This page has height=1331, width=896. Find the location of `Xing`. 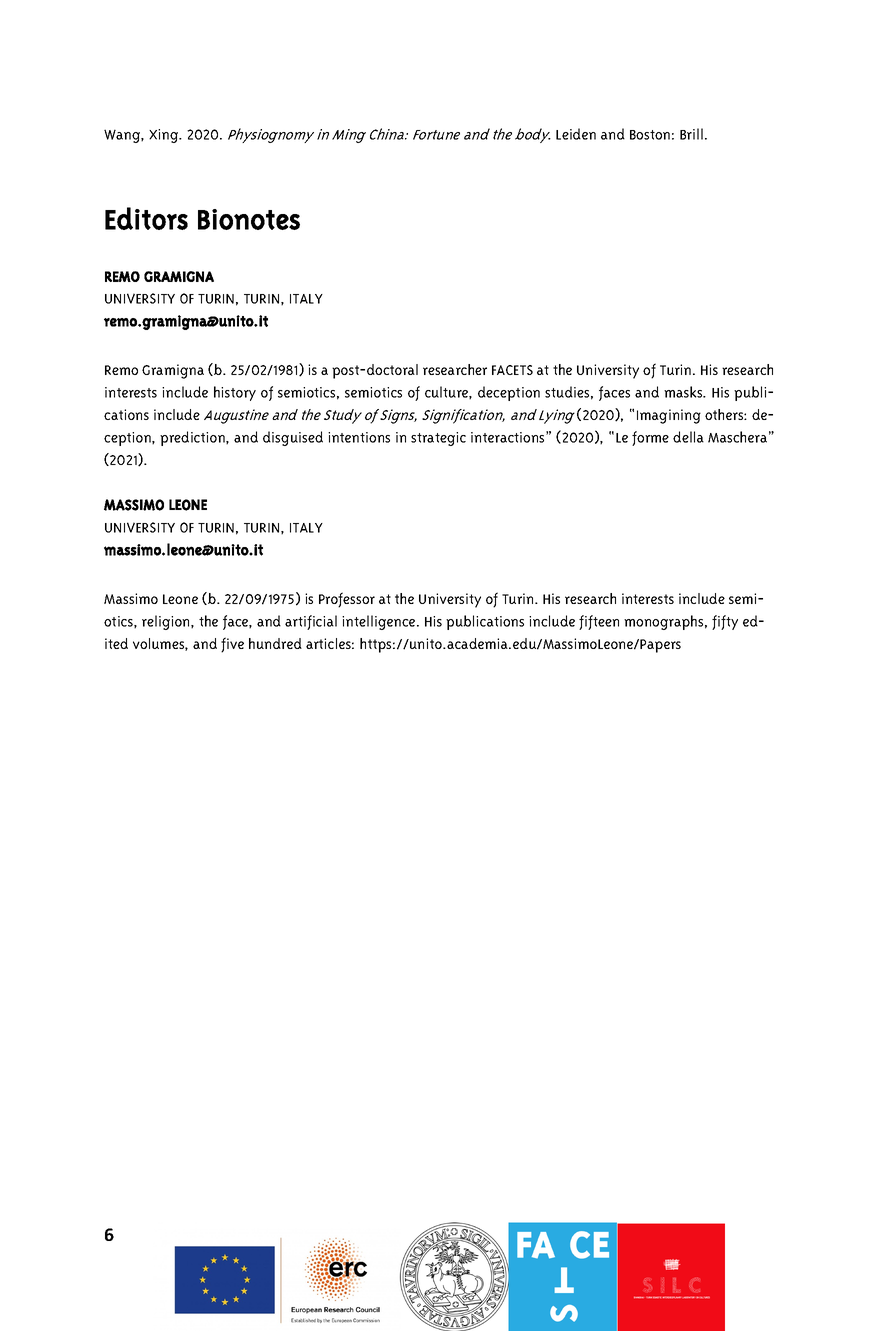

Xing is located at coordinates (165, 136).
